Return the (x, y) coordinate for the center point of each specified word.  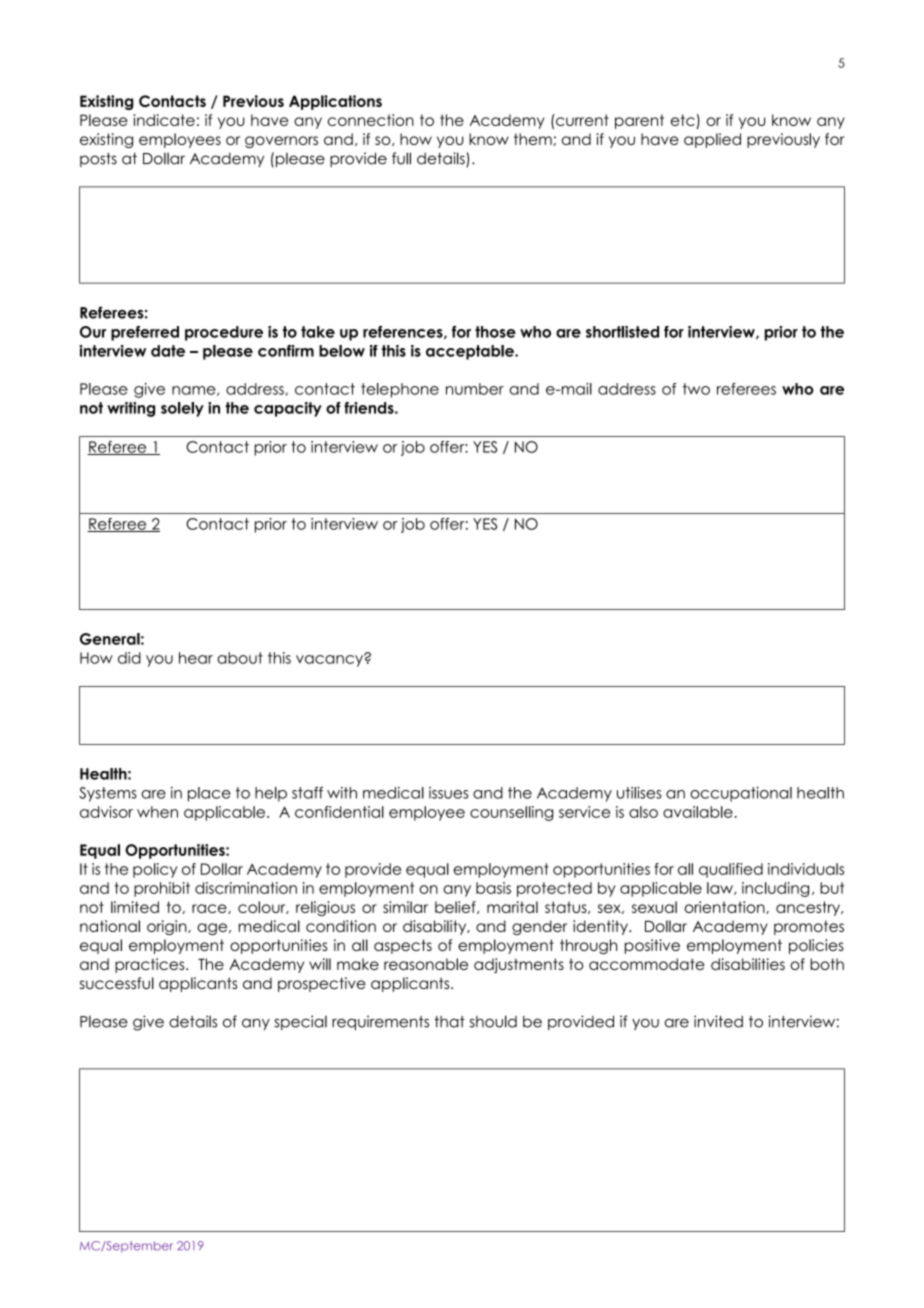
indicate (164, 120)
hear (196, 658)
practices (151, 965)
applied (712, 140)
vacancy (330, 660)
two (696, 389)
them (534, 139)
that (449, 1022)
